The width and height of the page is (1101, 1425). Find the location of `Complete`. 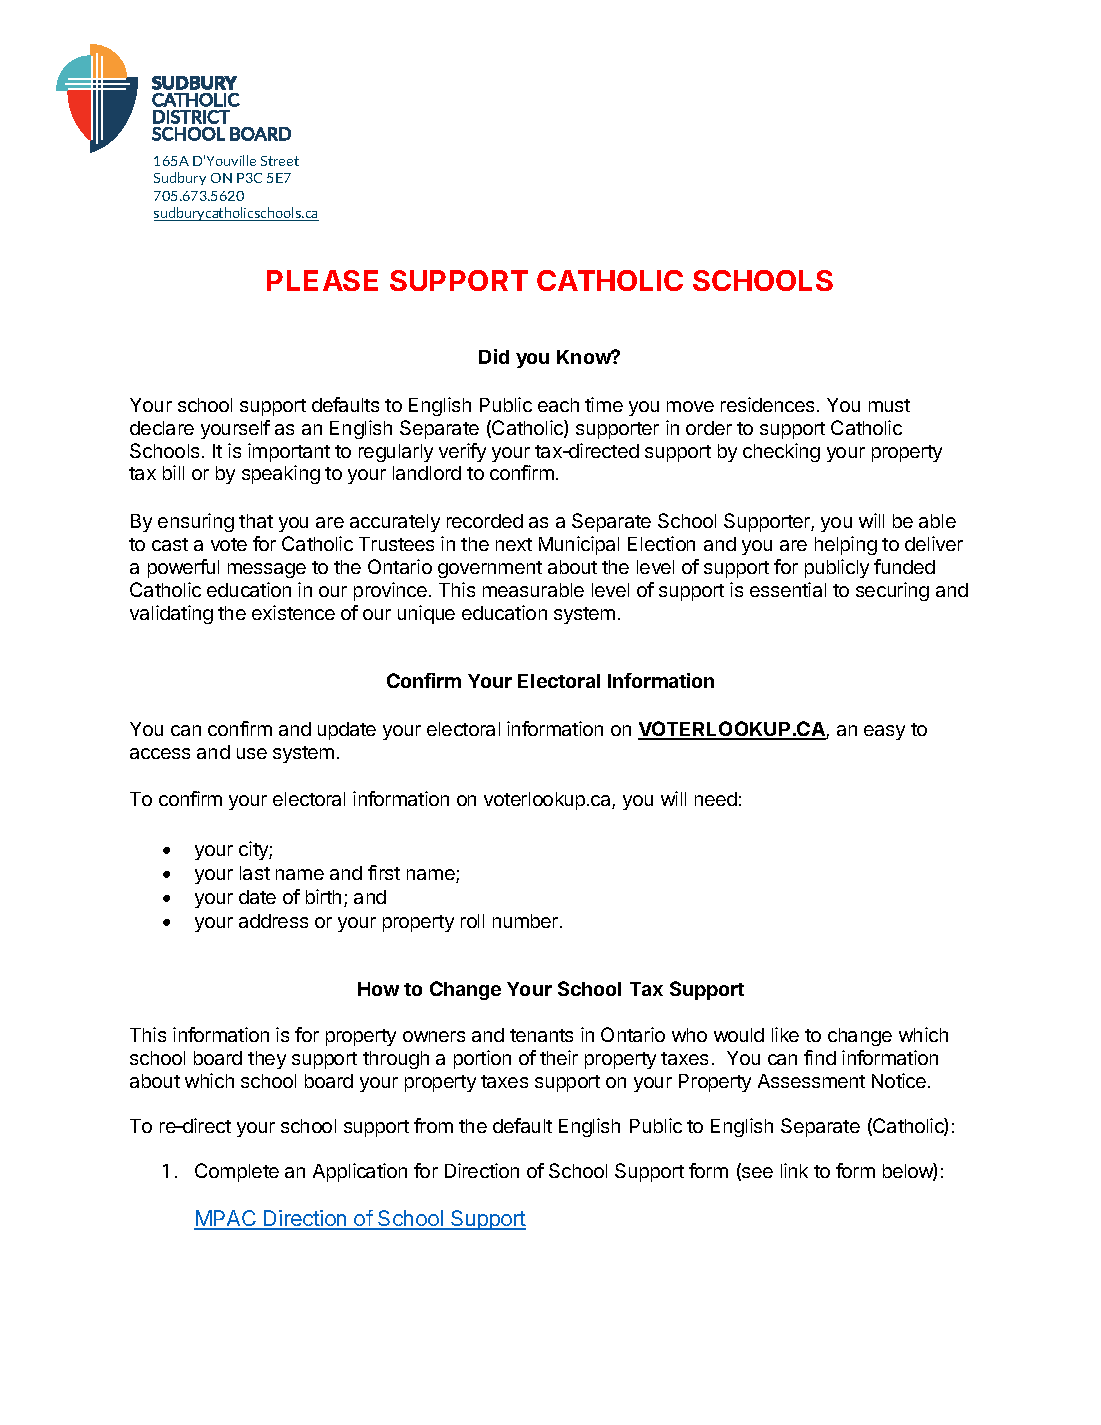

Complete is located at coordinates (237, 1172).
